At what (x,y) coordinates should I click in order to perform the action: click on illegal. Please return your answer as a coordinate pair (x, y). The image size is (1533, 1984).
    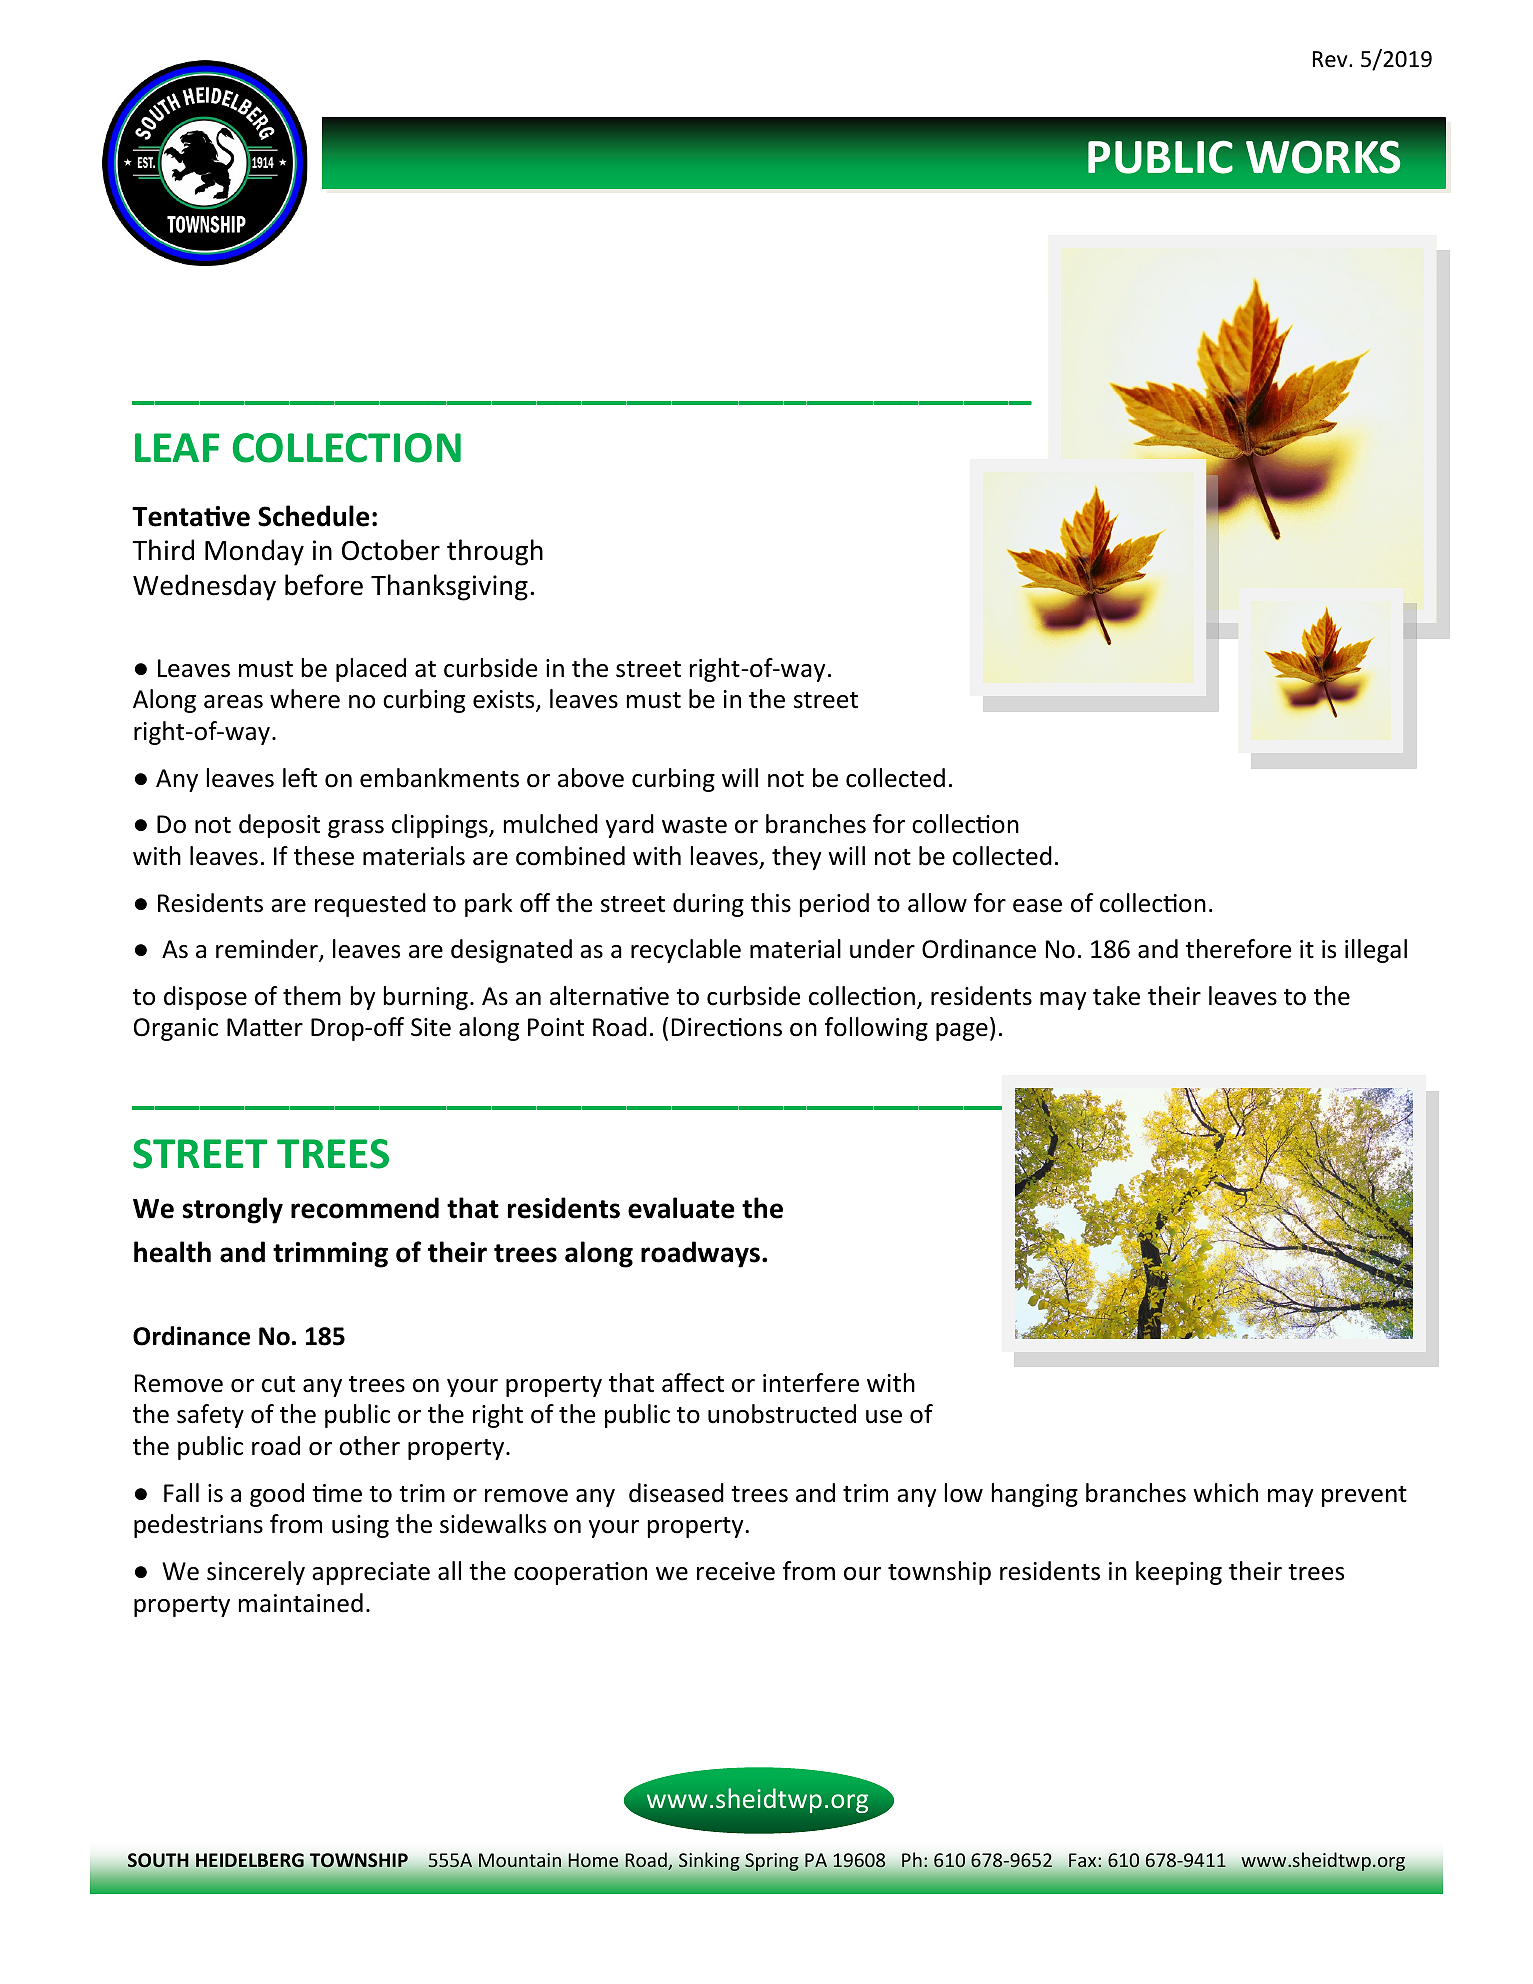
    Looking at the image, I should click on (1376, 951).
